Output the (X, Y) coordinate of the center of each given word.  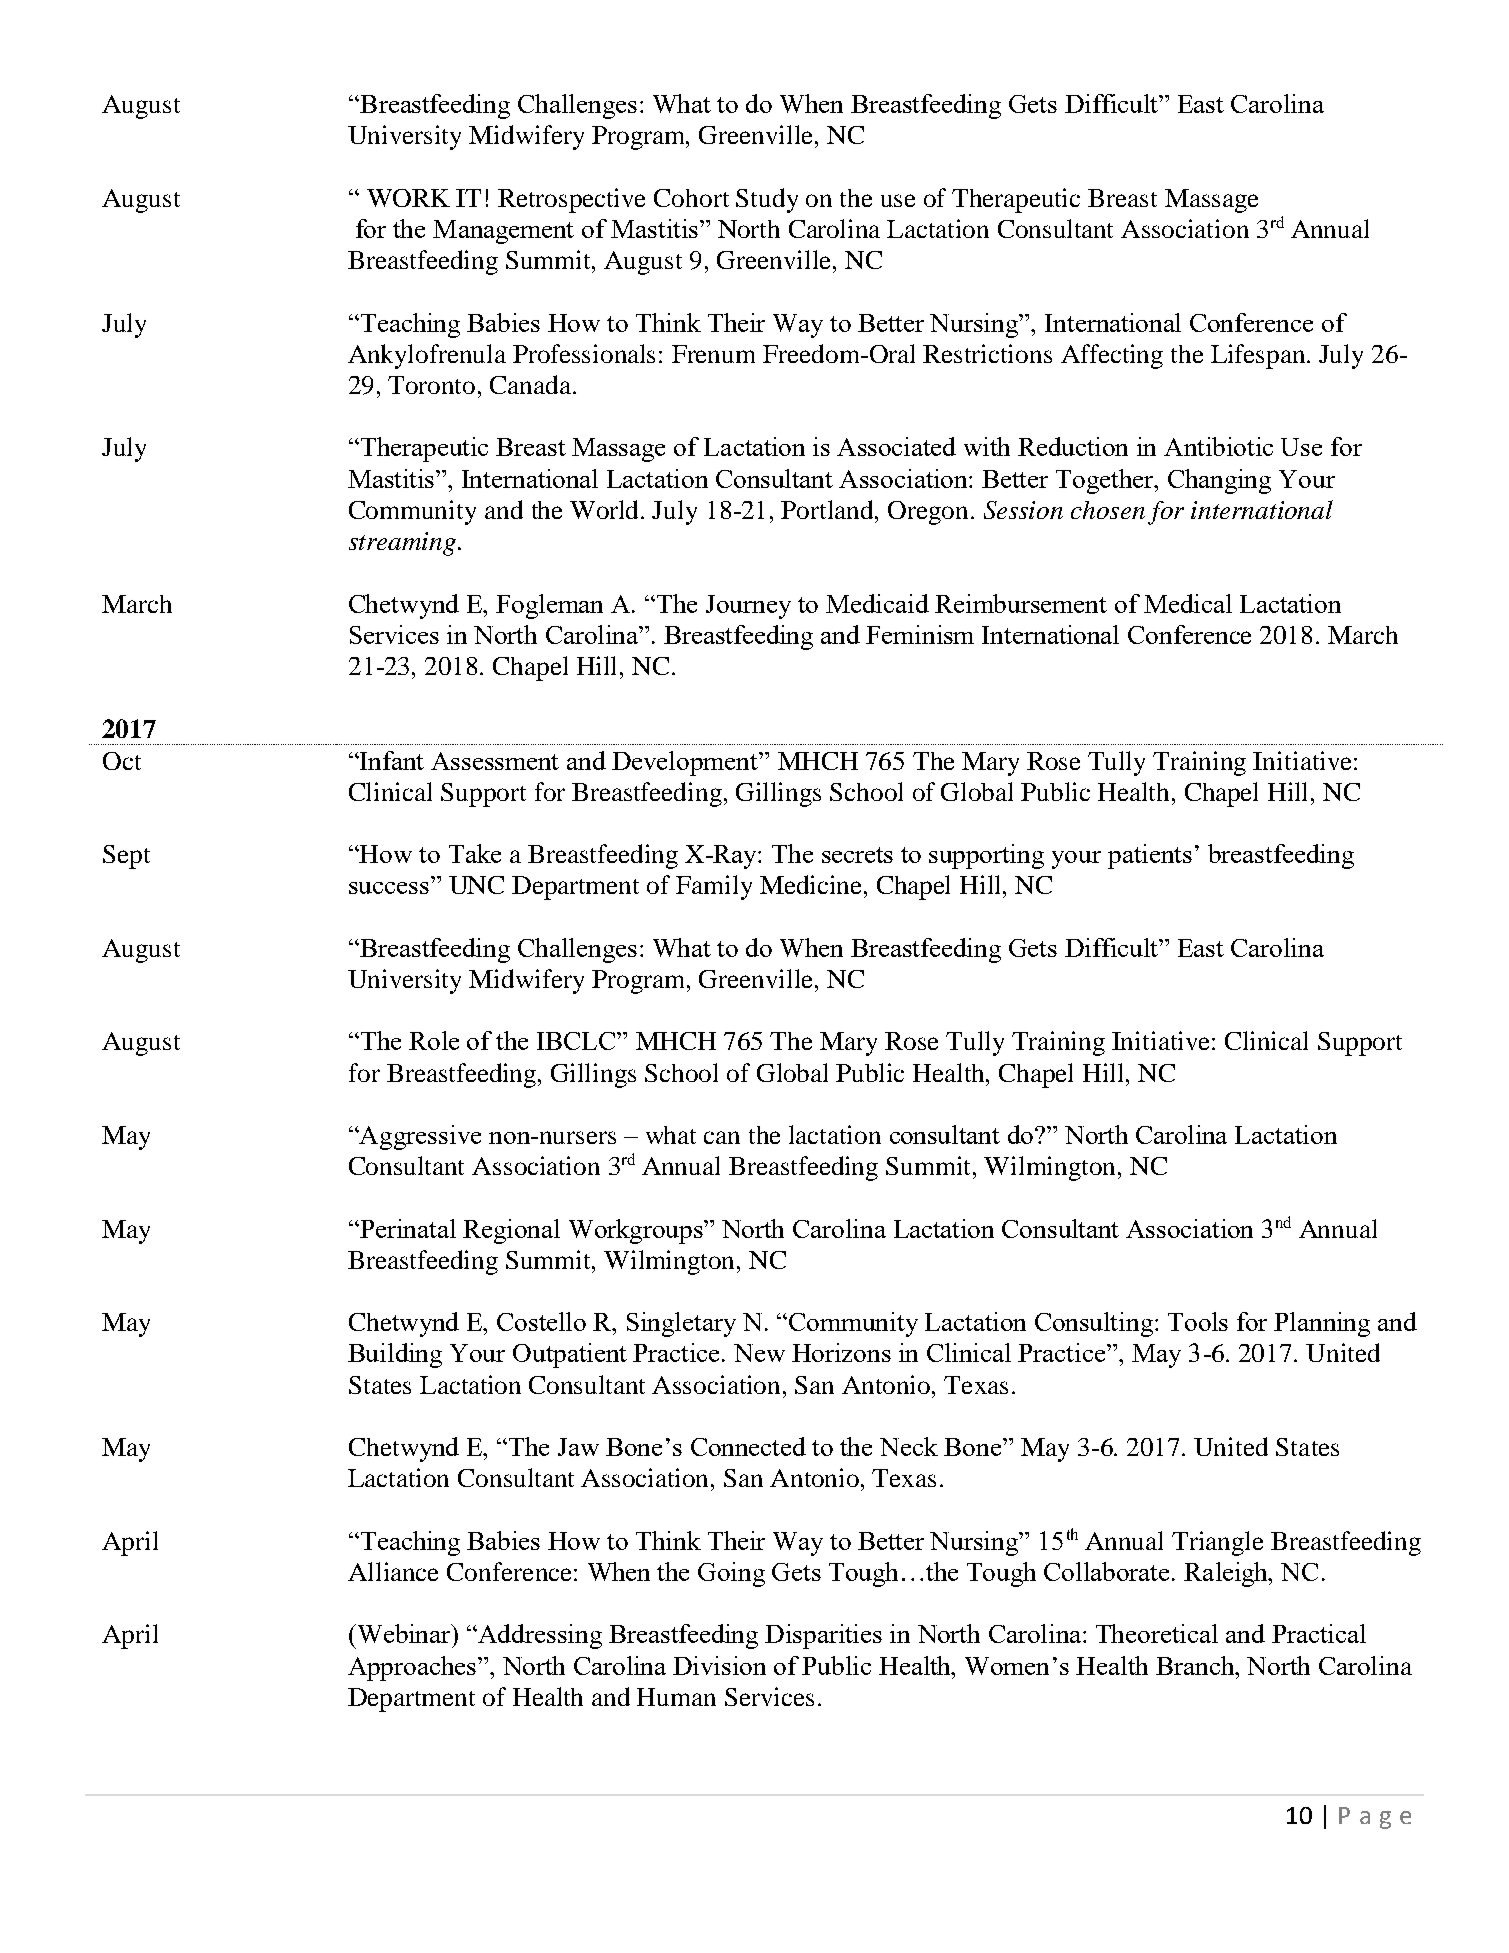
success (389, 888)
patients (1150, 856)
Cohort (691, 198)
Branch (1196, 1665)
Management (503, 232)
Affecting (1112, 356)
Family (714, 887)
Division (719, 1665)
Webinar (404, 1633)
